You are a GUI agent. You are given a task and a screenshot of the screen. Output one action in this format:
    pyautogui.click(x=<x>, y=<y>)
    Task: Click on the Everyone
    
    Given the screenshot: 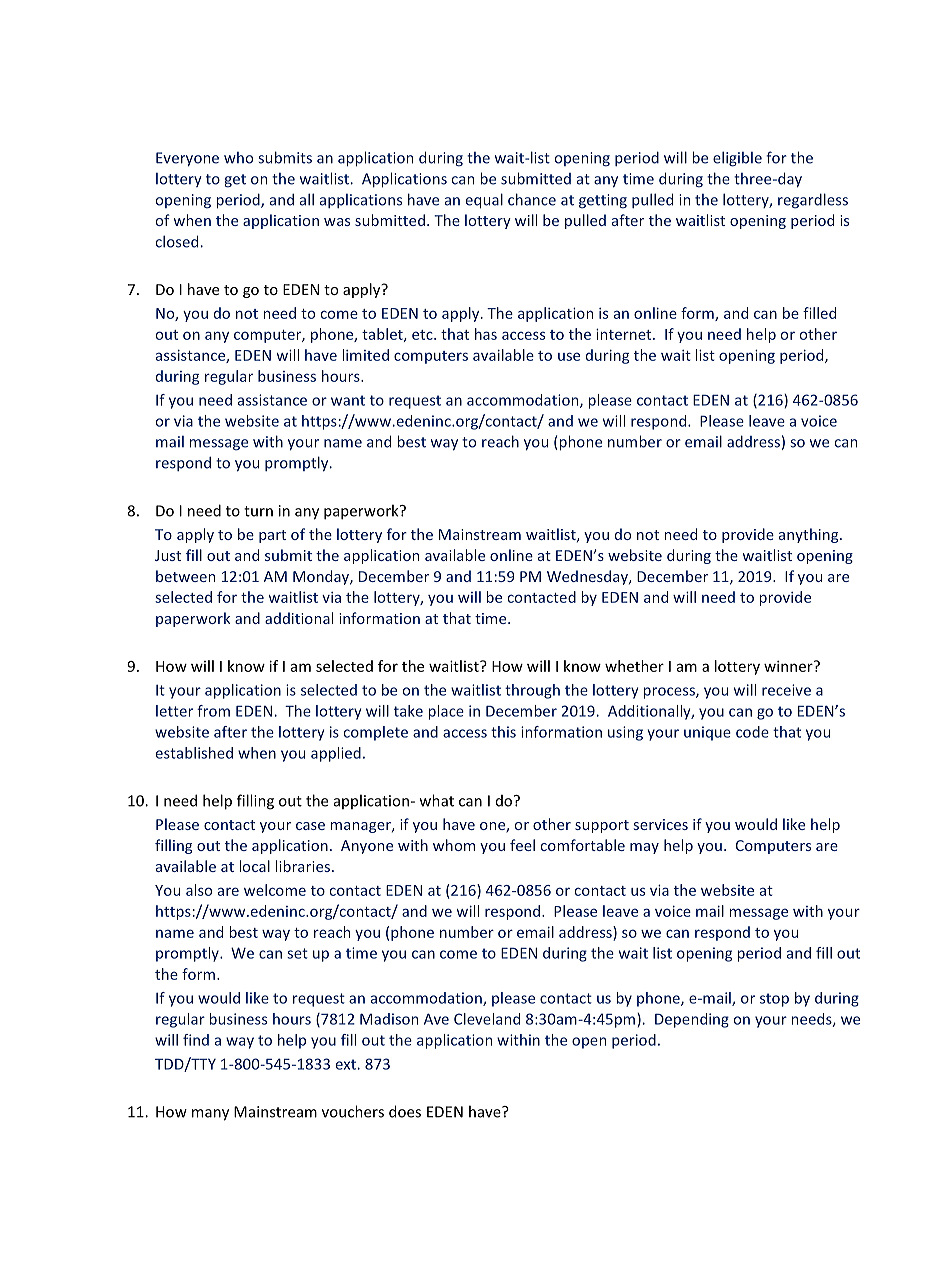 What is the action you would take?
    pyautogui.click(x=187, y=159)
